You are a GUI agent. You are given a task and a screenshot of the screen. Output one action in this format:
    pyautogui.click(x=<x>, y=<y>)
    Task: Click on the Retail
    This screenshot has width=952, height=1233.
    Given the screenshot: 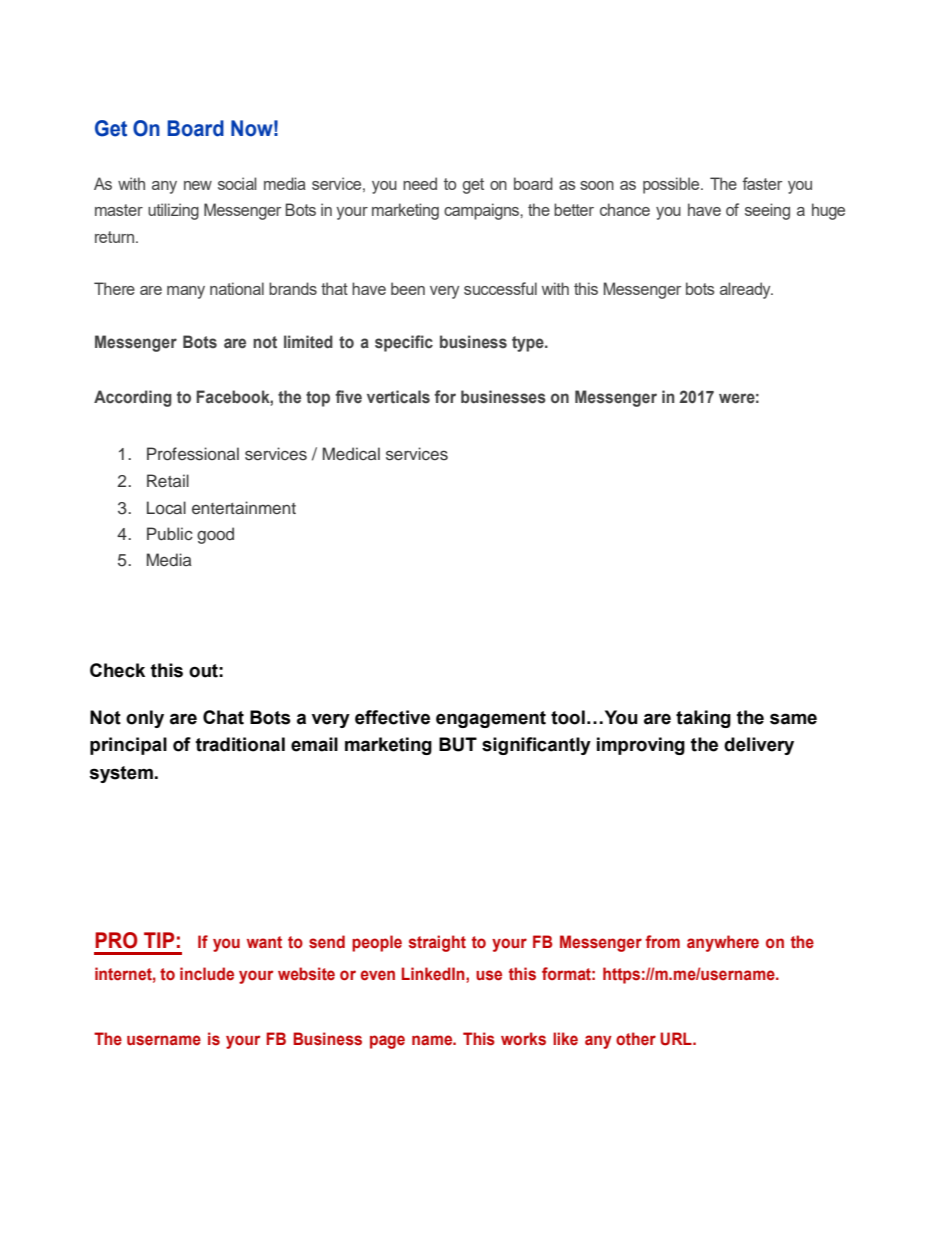 What is the action you would take?
    pyautogui.click(x=168, y=481)
